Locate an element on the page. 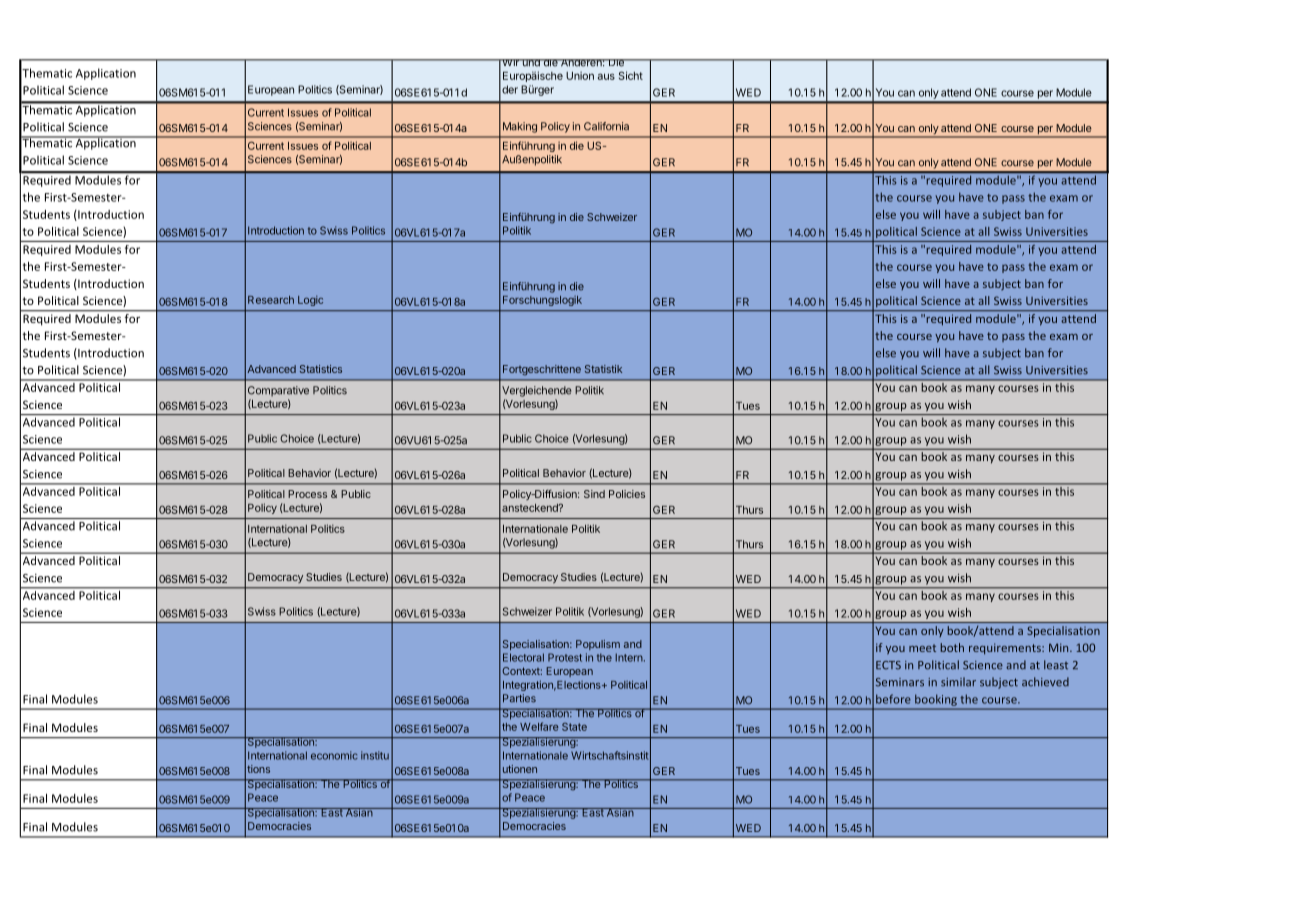 This document has height=924, width=1308. before is located at coordinates (893, 699).
